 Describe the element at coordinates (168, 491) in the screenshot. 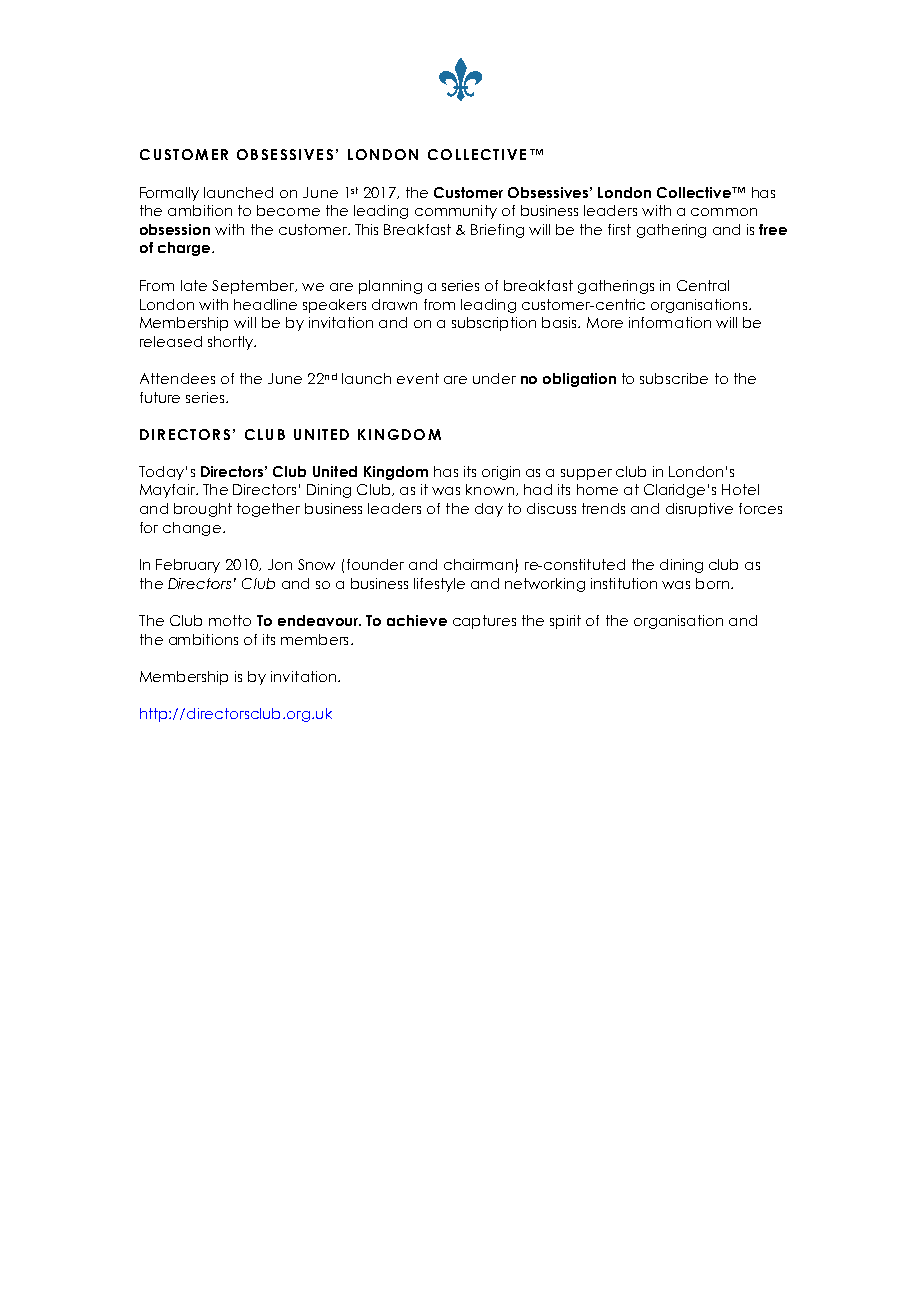

I see `Mayfair` at that location.
